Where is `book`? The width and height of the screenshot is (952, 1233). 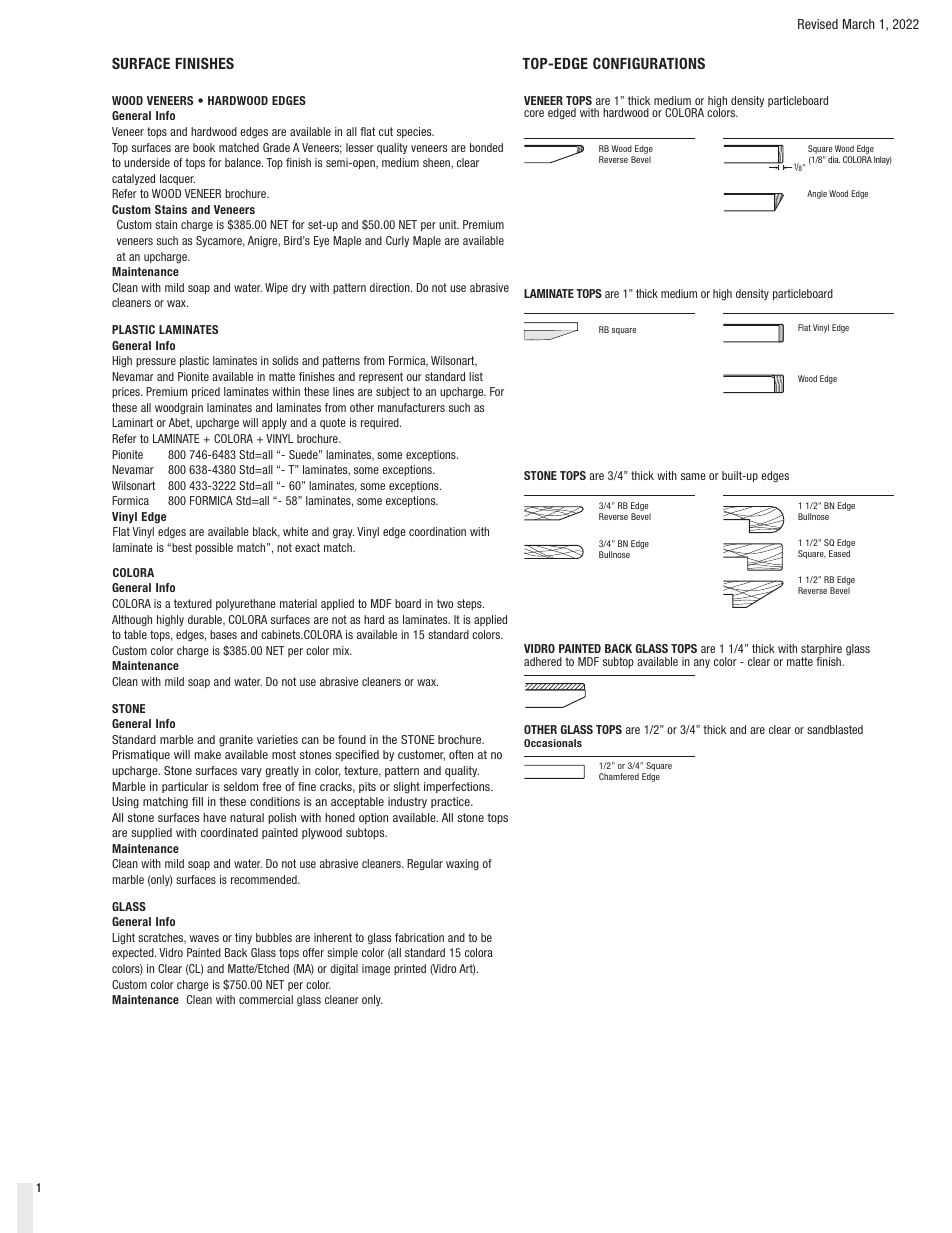 book is located at coordinates (204, 147).
